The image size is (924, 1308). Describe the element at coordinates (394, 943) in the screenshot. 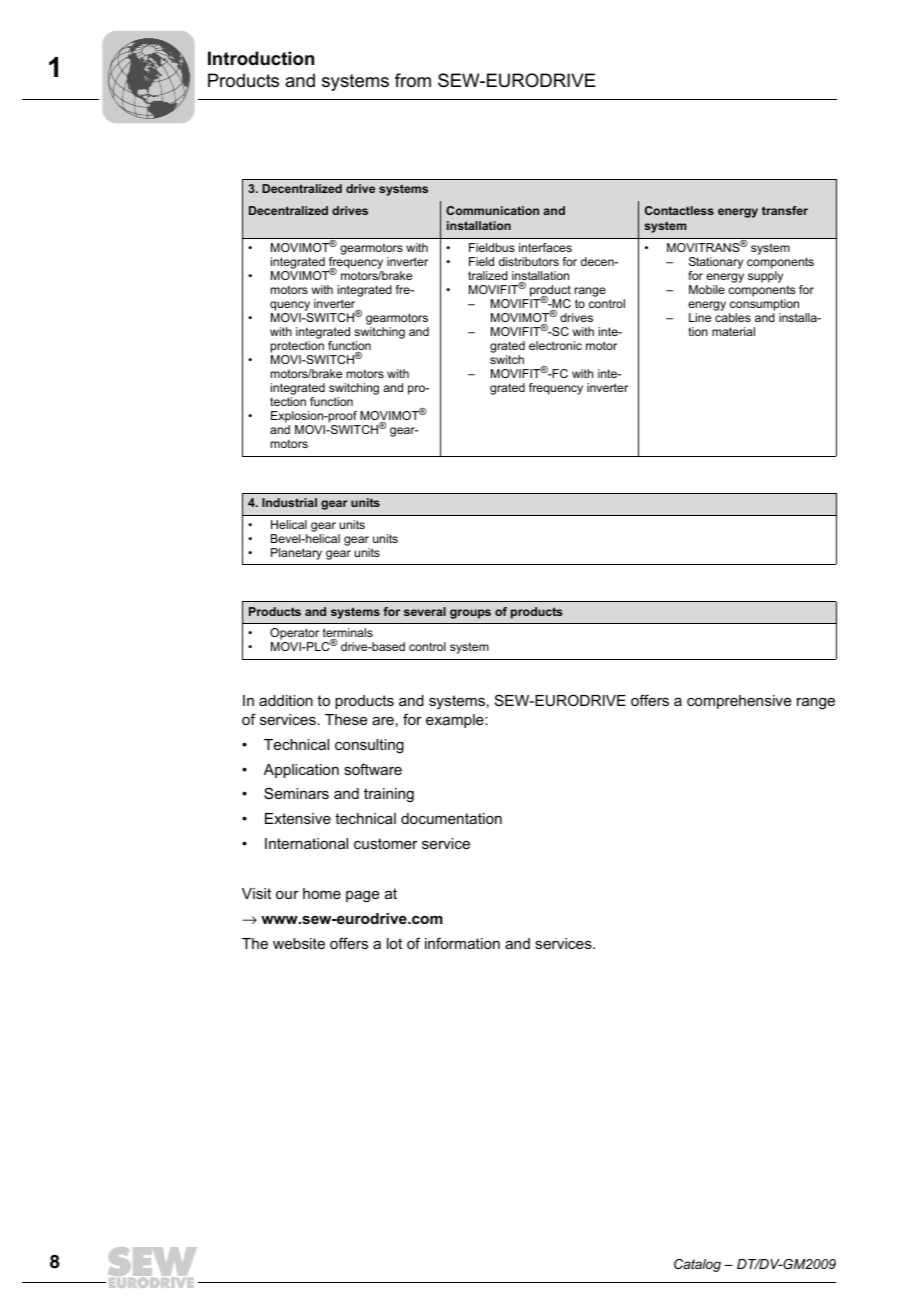

I see `lot` at that location.
